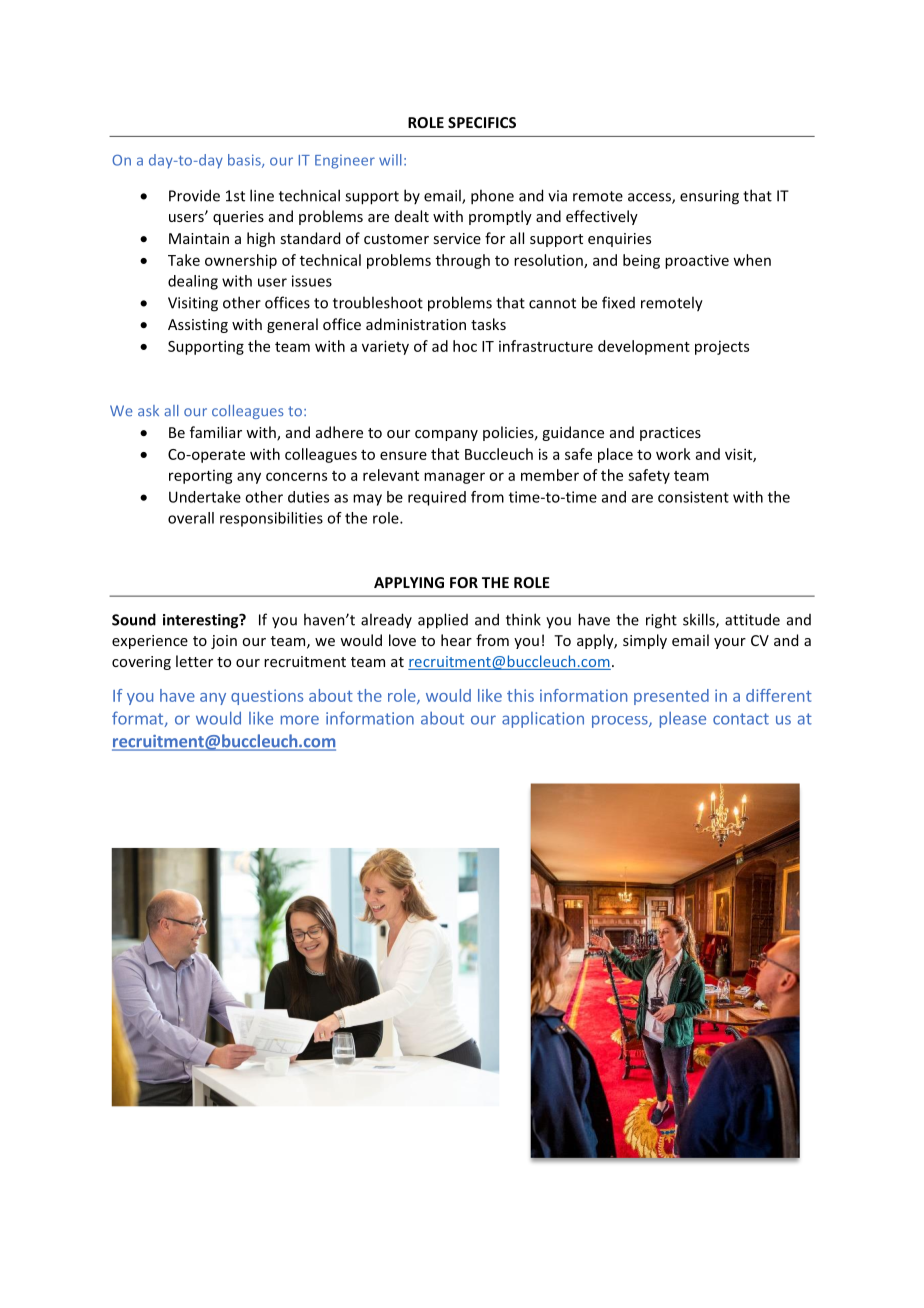 Image resolution: width=924 pixels, height=1308 pixels. What do you see at coordinates (709, 197) in the screenshot?
I see `ensuring` at bounding box center [709, 197].
